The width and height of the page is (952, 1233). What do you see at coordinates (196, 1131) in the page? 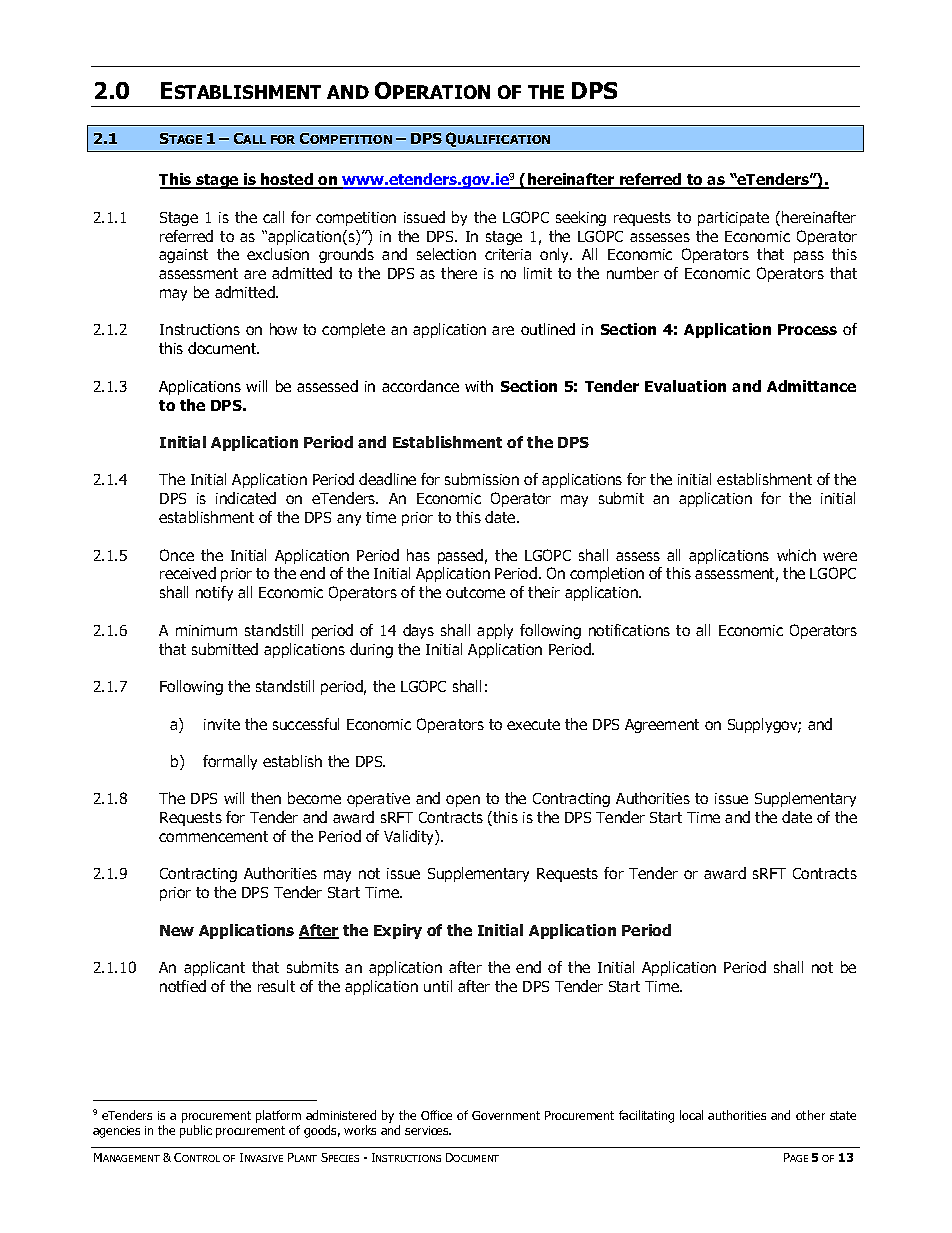
I see `public` at bounding box center [196, 1131].
